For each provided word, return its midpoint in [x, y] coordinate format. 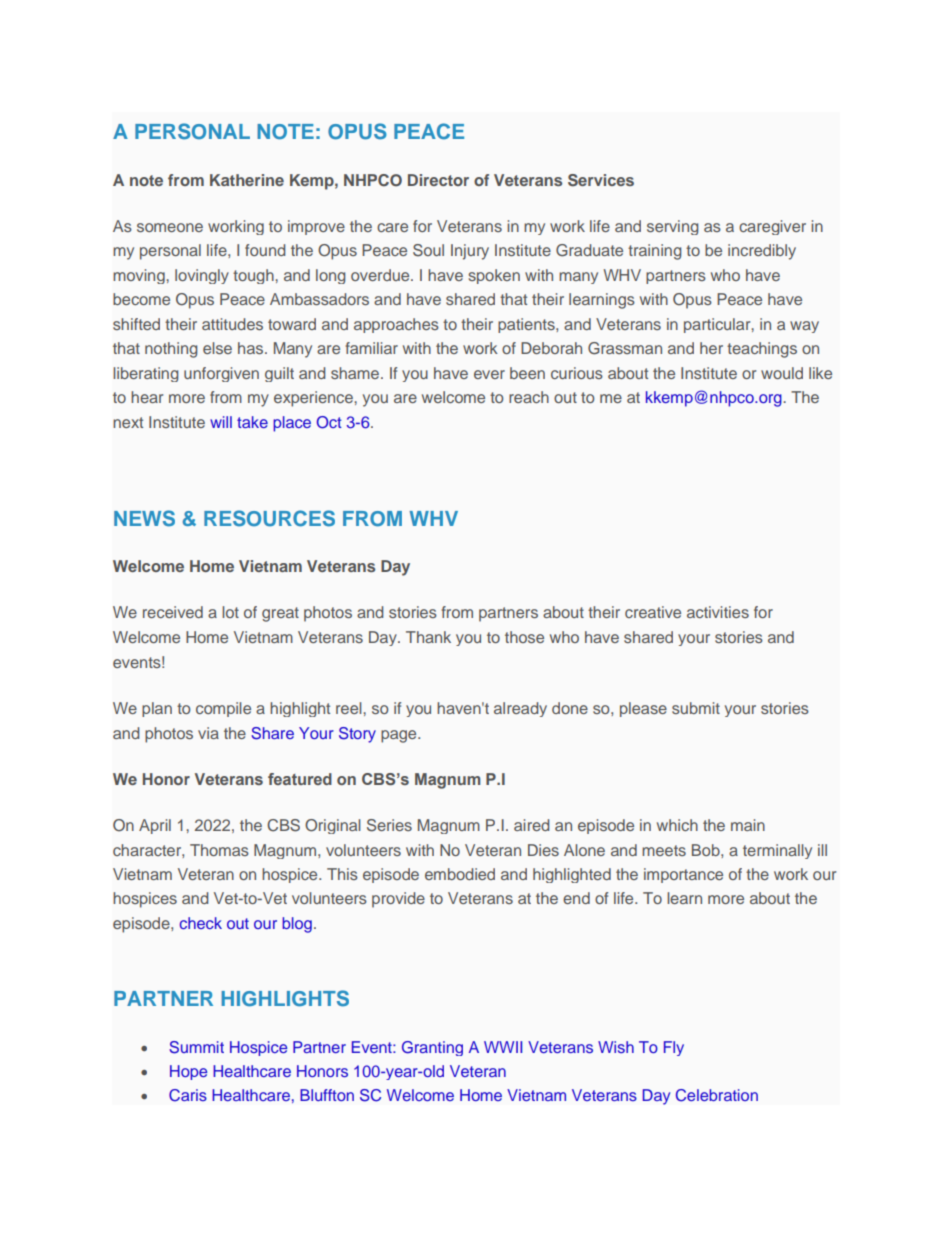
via [208, 733]
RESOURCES [269, 518]
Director [438, 180]
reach [529, 397]
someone [170, 227]
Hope [188, 1072]
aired [531, 825]
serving [672, 227]
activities [718, 612]
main [748, 825]
